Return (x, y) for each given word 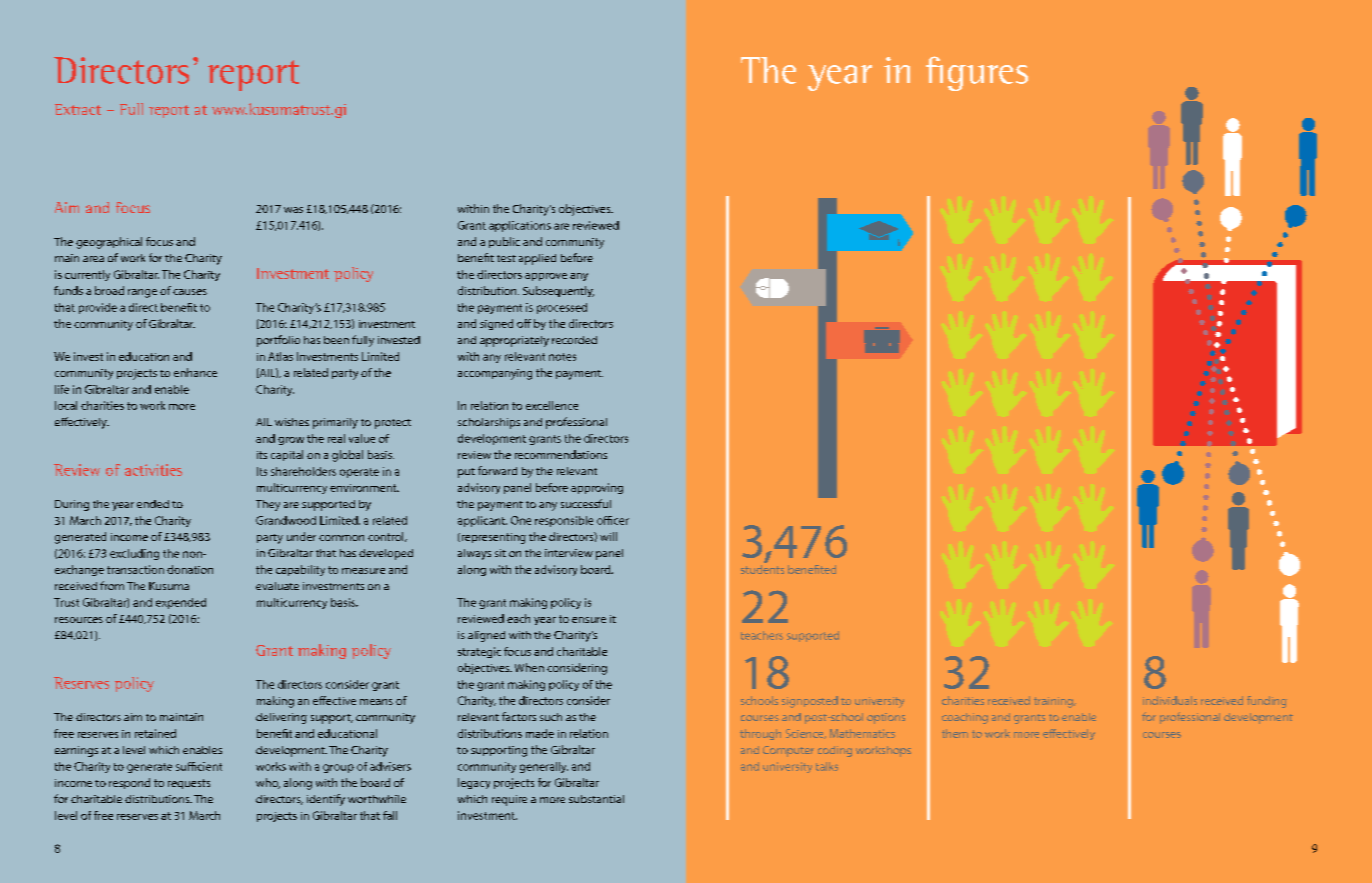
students (762, 569)
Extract (78, 109)
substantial (596, 799)
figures (977, 73)
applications (520, 226)
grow (291, 441)
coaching (965, 718)
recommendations (561, 454)
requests (189, 784)
